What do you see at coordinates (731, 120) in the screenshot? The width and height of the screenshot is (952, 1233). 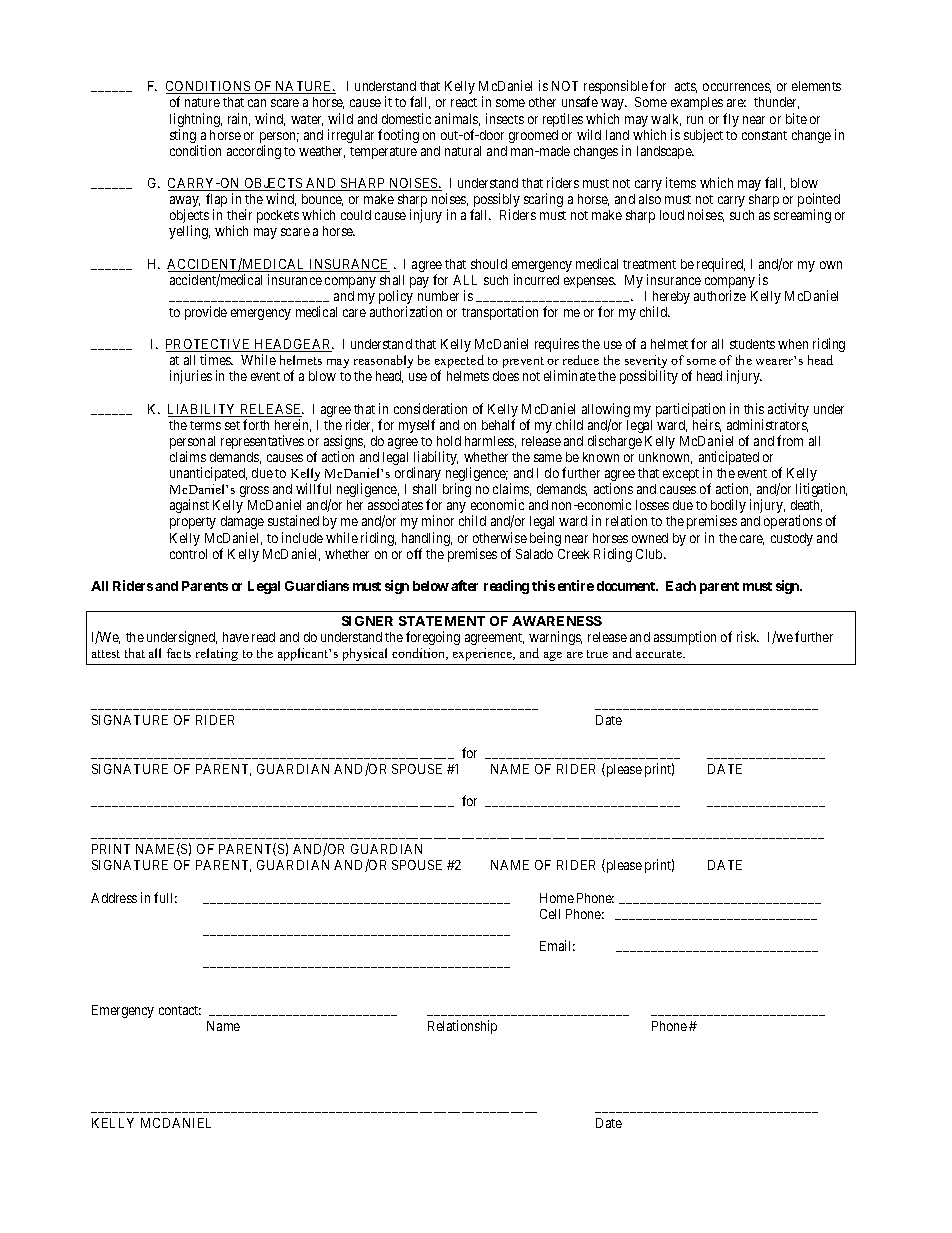 I see `fly` at bounding box center [731, 120].
